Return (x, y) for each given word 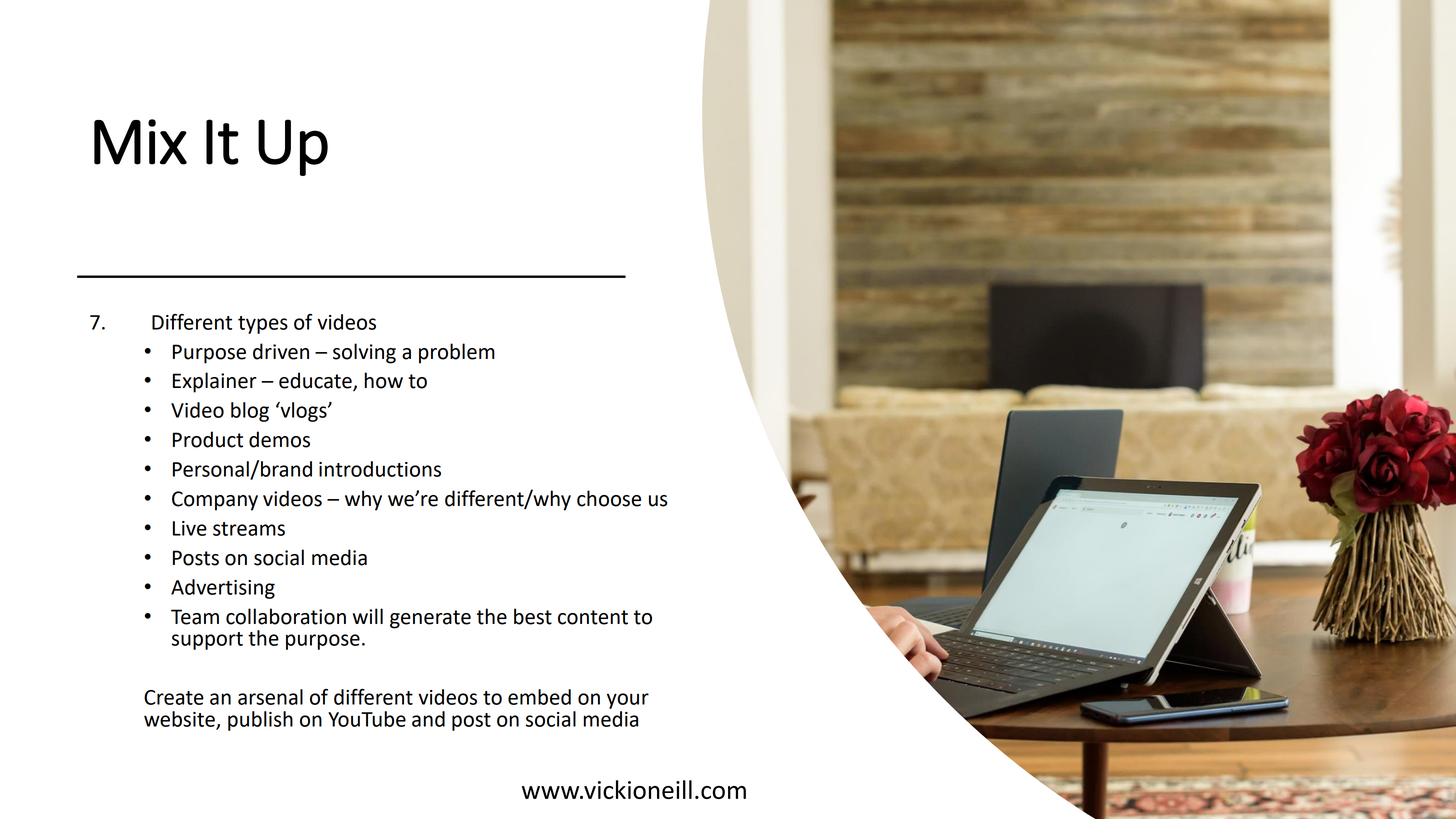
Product (208, 439)
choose (609, 498)
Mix (140, 142)
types (263, 325)
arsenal (270, 697)
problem (457, 353)
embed (539, 697)
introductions (380, 469)
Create (174, 697)
